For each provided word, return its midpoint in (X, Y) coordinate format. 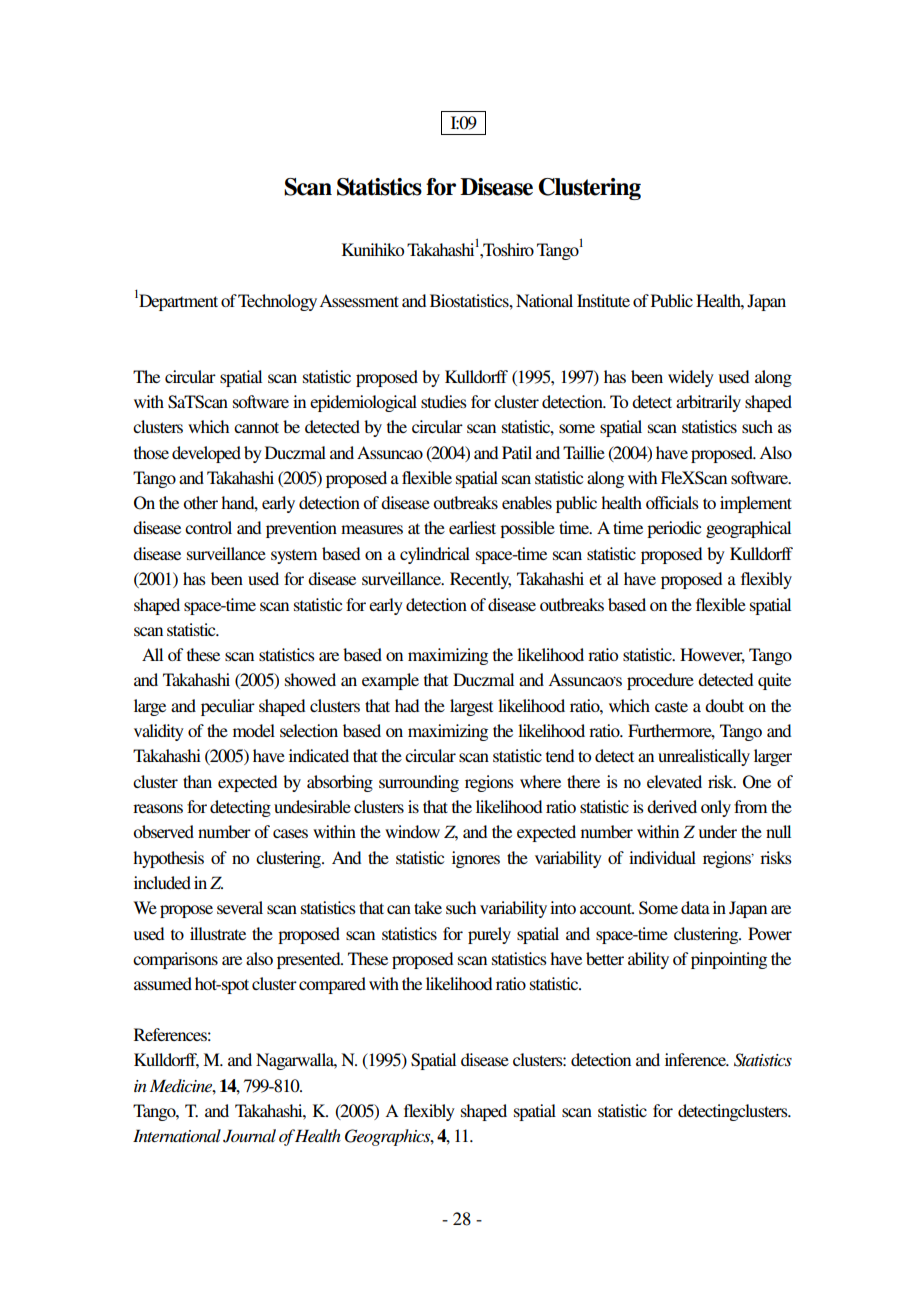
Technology (277, 302)
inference (696, 1059)
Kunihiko (373, 249)
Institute (603, 300)
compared (332, 985)
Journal (249, 1136)
